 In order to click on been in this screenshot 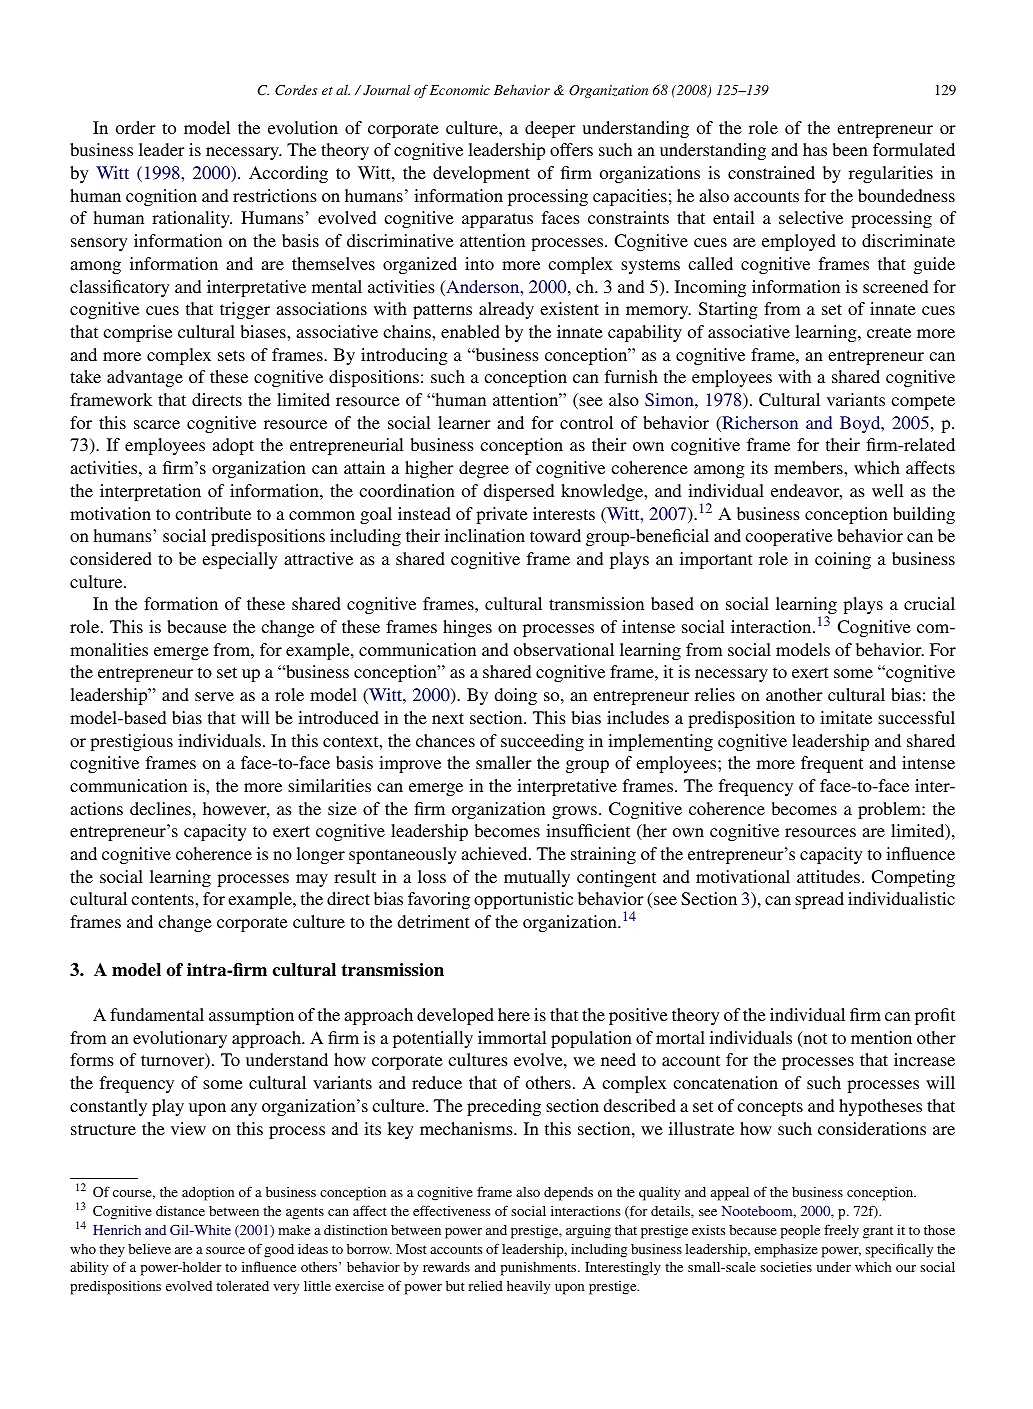, I will do `click(850, 149)`.
